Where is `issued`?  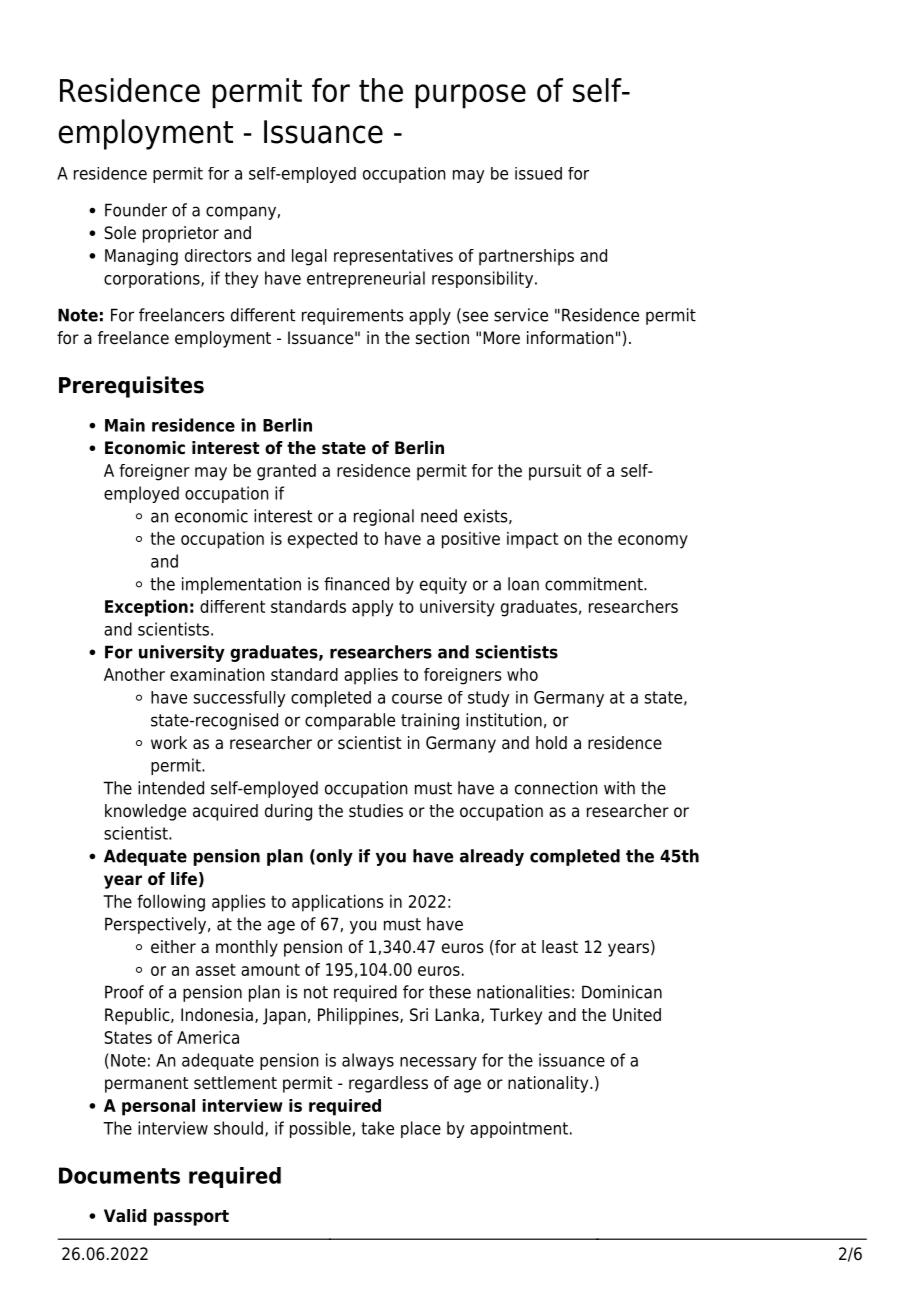 issued is located at coordinates (538, 173).
